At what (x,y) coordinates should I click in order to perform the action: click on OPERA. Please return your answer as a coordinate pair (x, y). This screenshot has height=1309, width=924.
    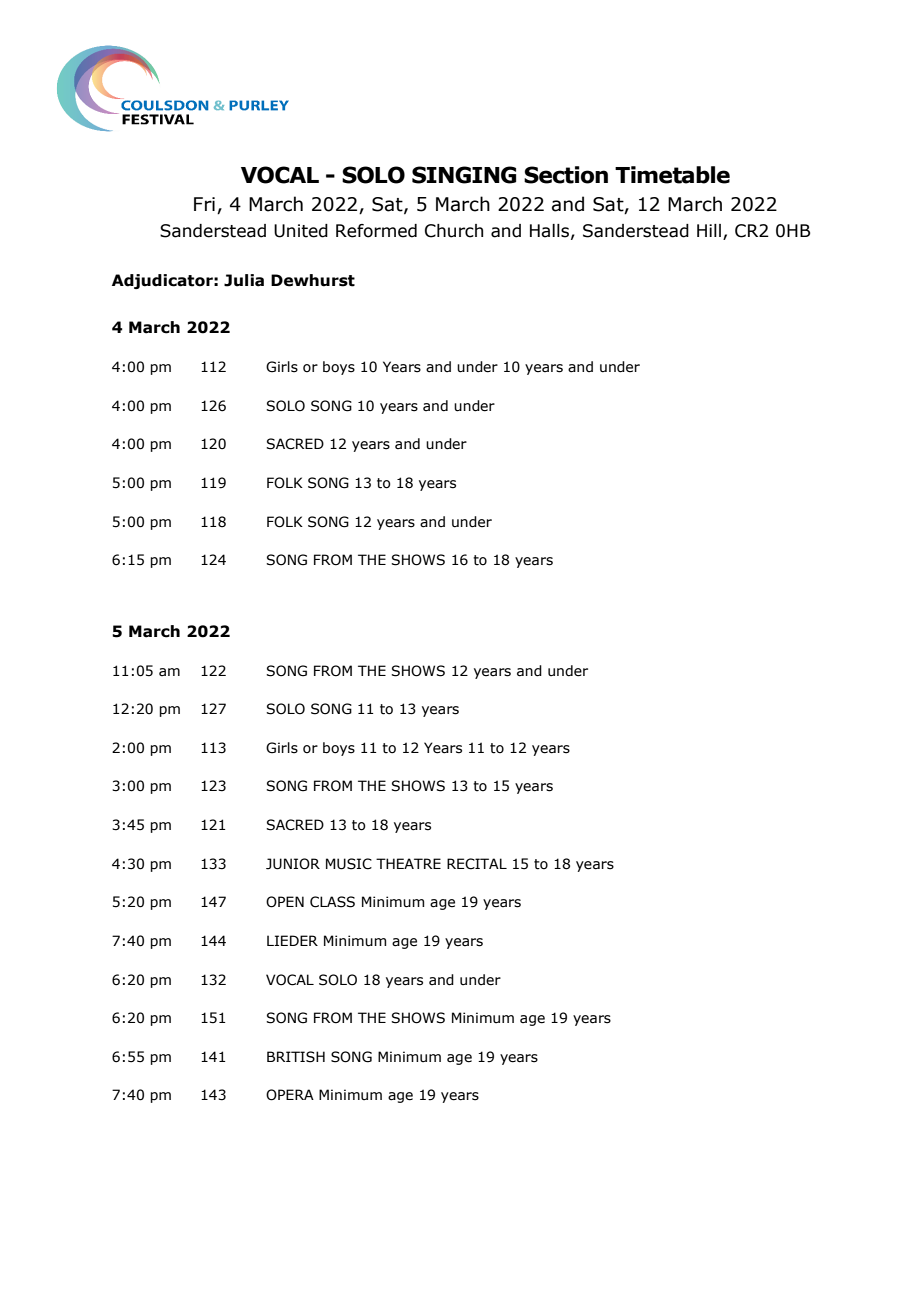
    Looking at the image, I should click on (290, 1095).
